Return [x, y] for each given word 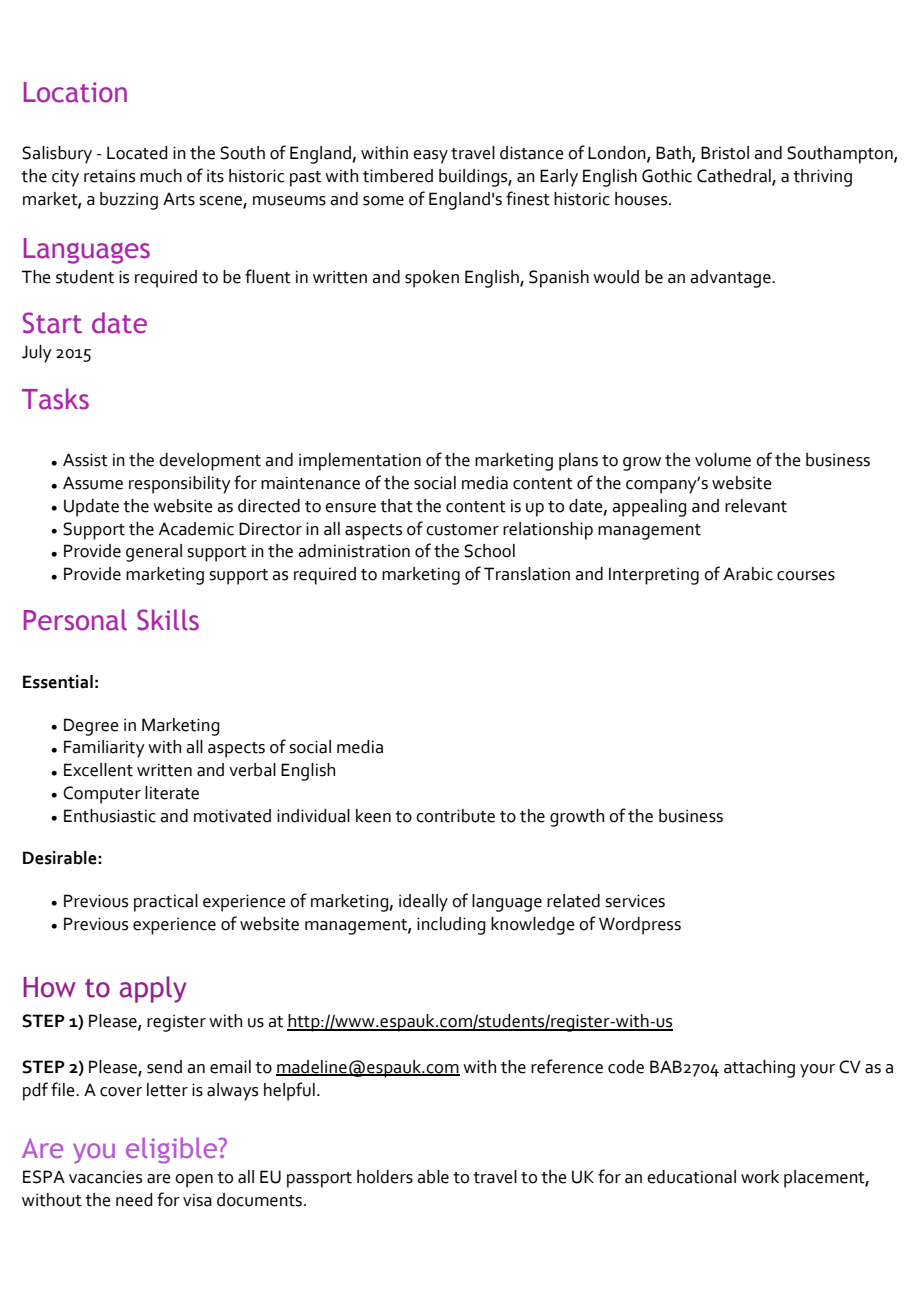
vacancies [105, 1177]
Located [137, 153]
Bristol [725, 153]
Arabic [748, 574]
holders [385, 1177]
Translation [527, 574]
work [760, 1177]
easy [430, 157]
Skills [168, 620]
